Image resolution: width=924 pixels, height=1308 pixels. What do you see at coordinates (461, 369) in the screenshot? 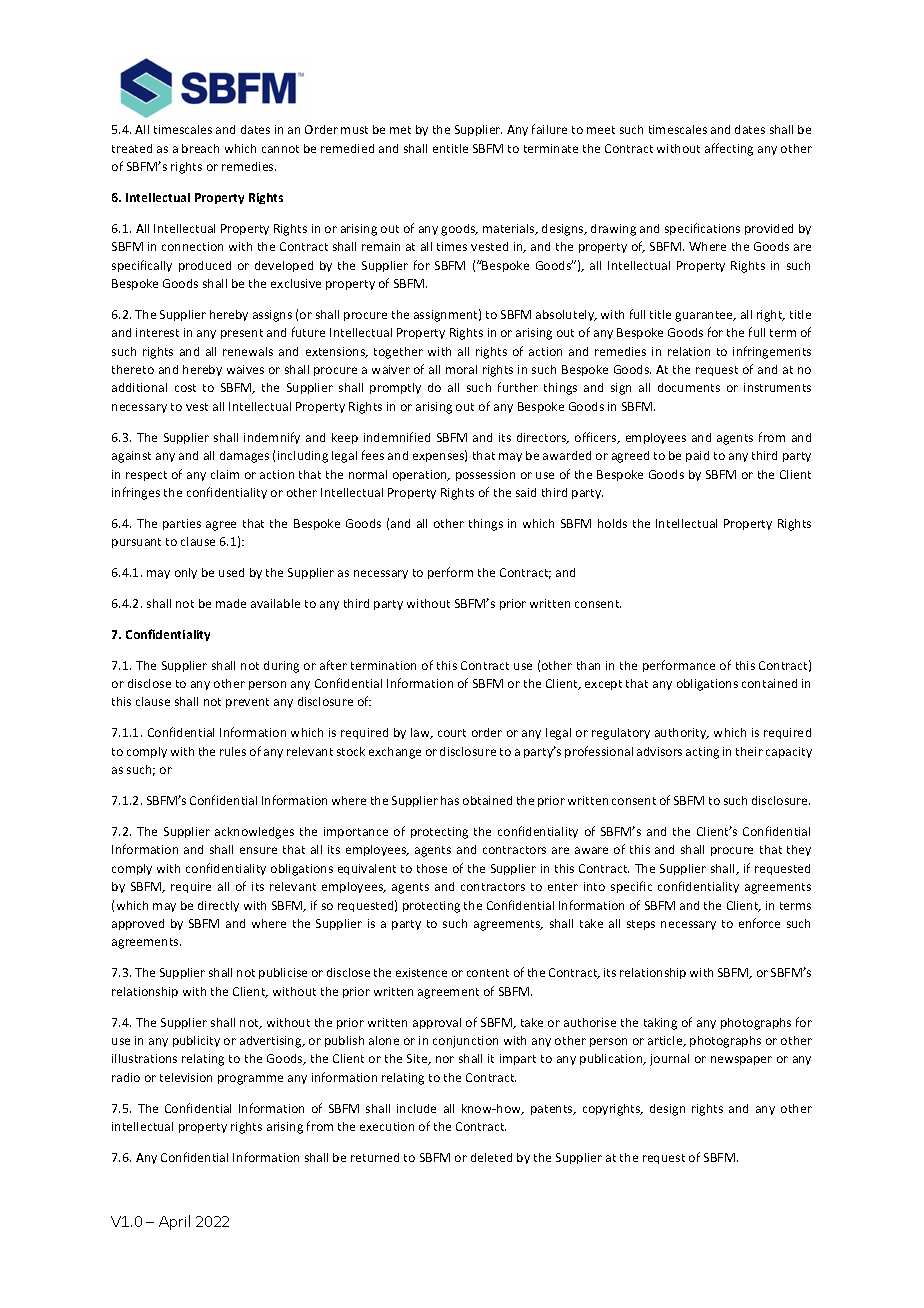
I see `moral` at bounding box center [461, 369].
